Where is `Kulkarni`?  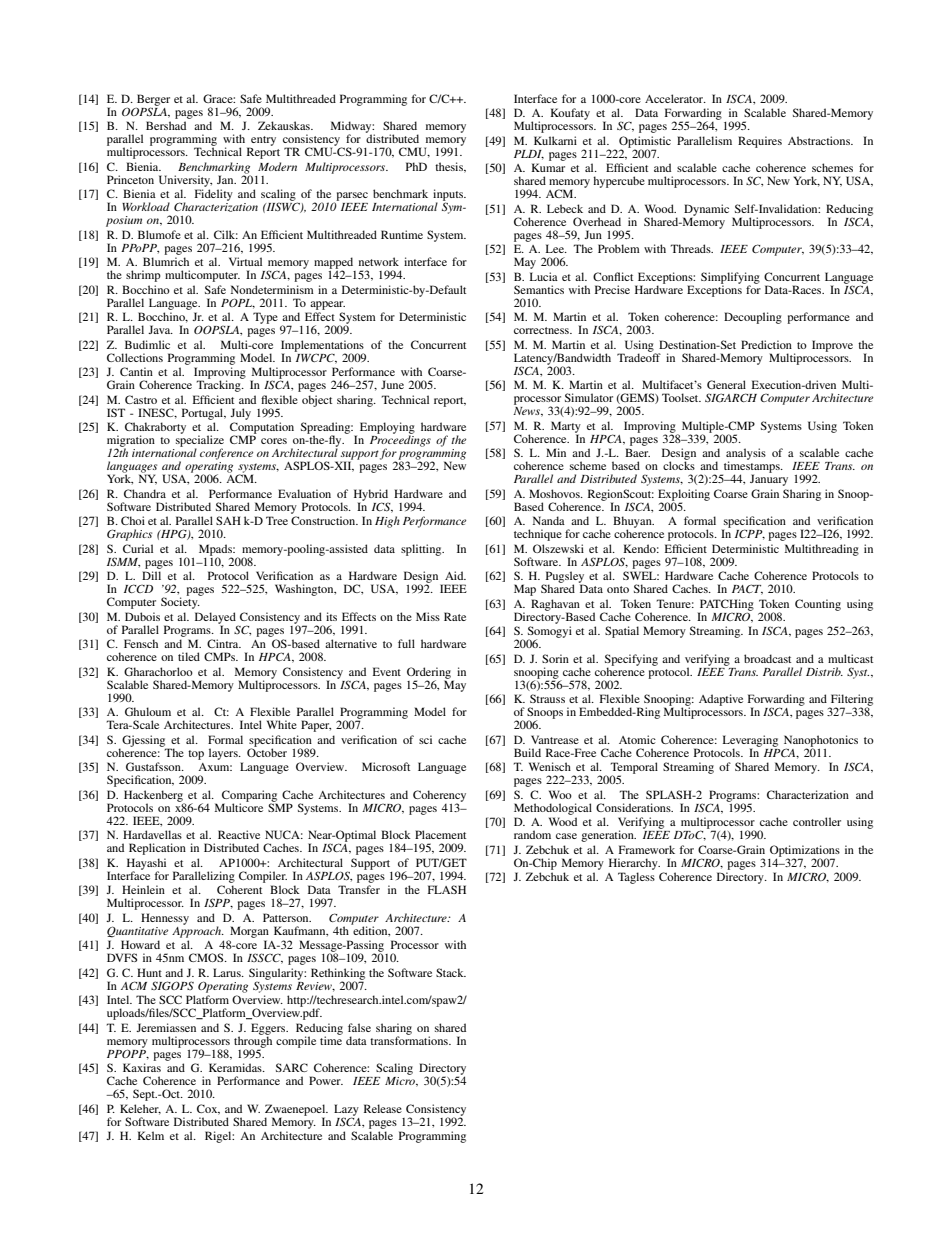 Kulkarni is located at coordinates (555, 140).
